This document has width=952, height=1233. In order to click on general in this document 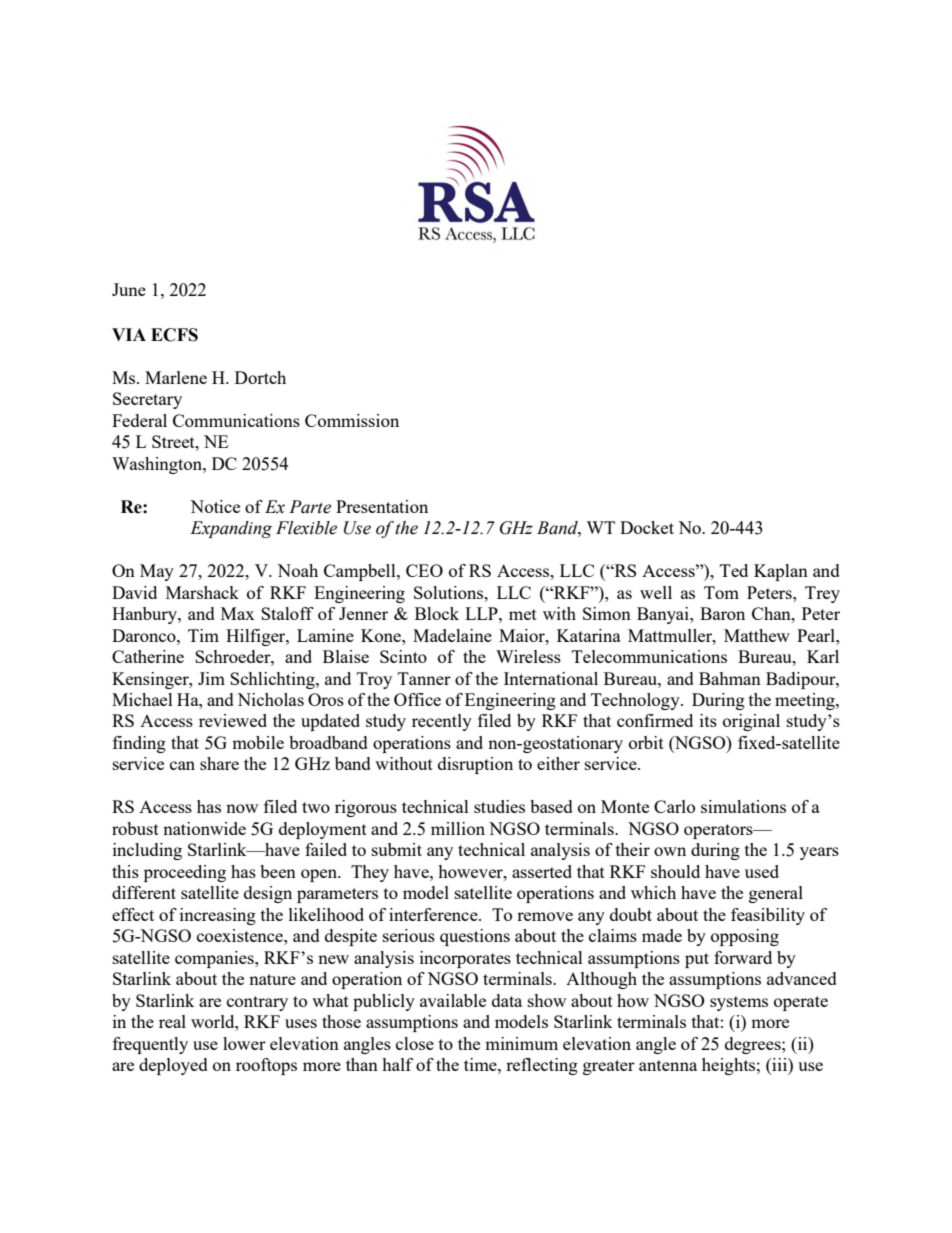, I will do `click(776, 894)`.
